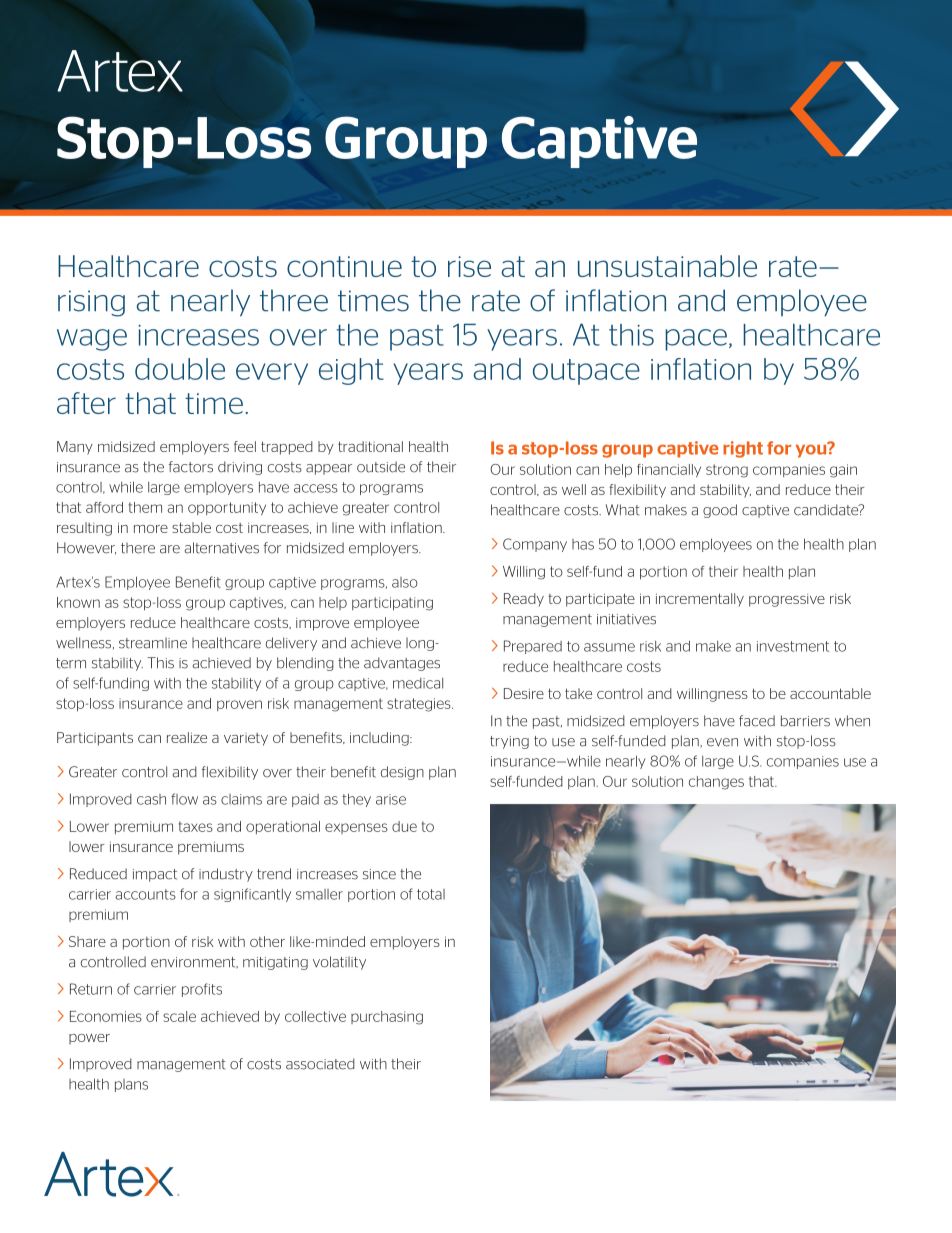 The width and height of the screenshot is (952, 1233). Describe the element at coordinates (793, 646) in the screenshot. I see `investment` at that location.
